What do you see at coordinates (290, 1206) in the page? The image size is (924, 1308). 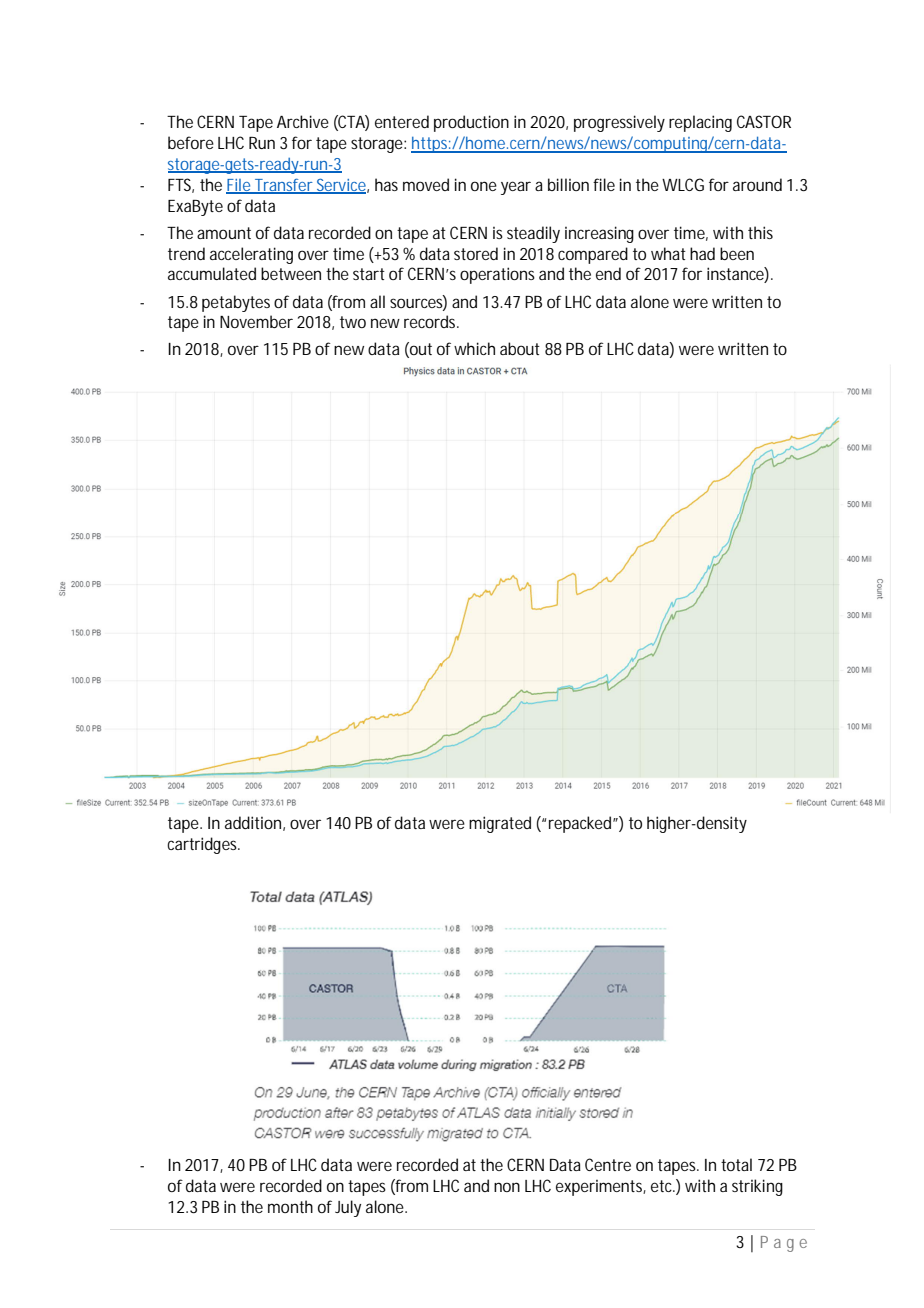 I see `month` at bounding box center [290, 1206].
